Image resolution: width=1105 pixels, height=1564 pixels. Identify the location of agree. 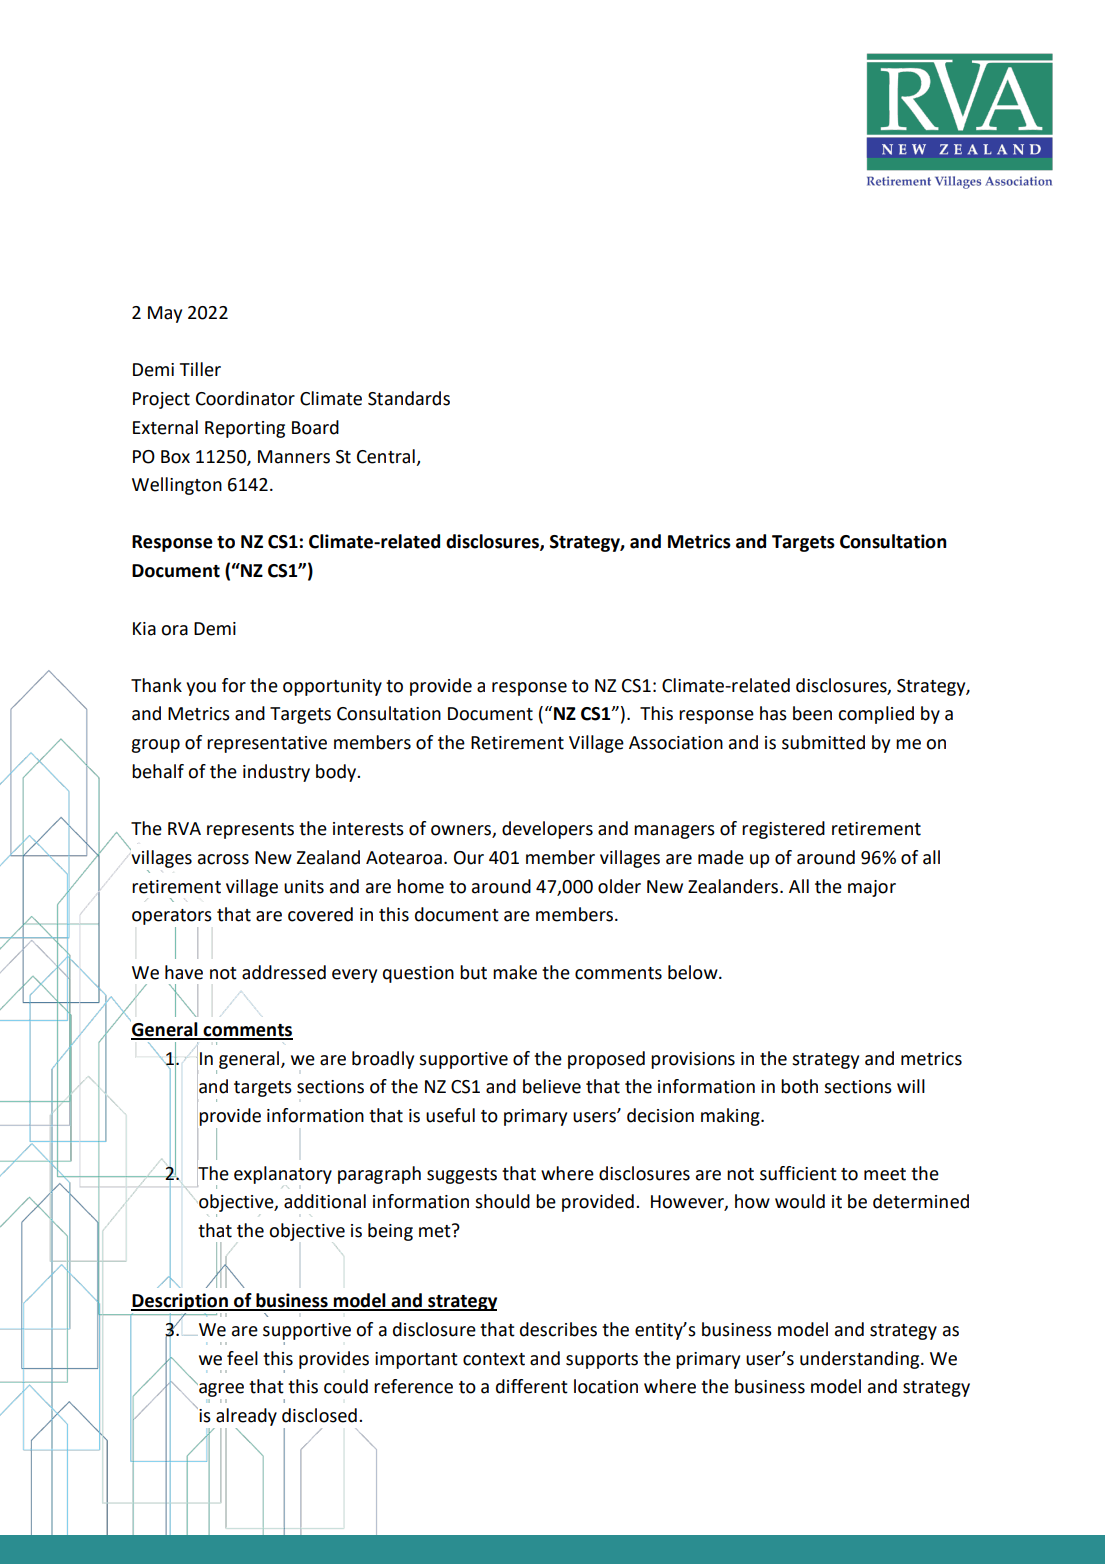
(220, 1390).
